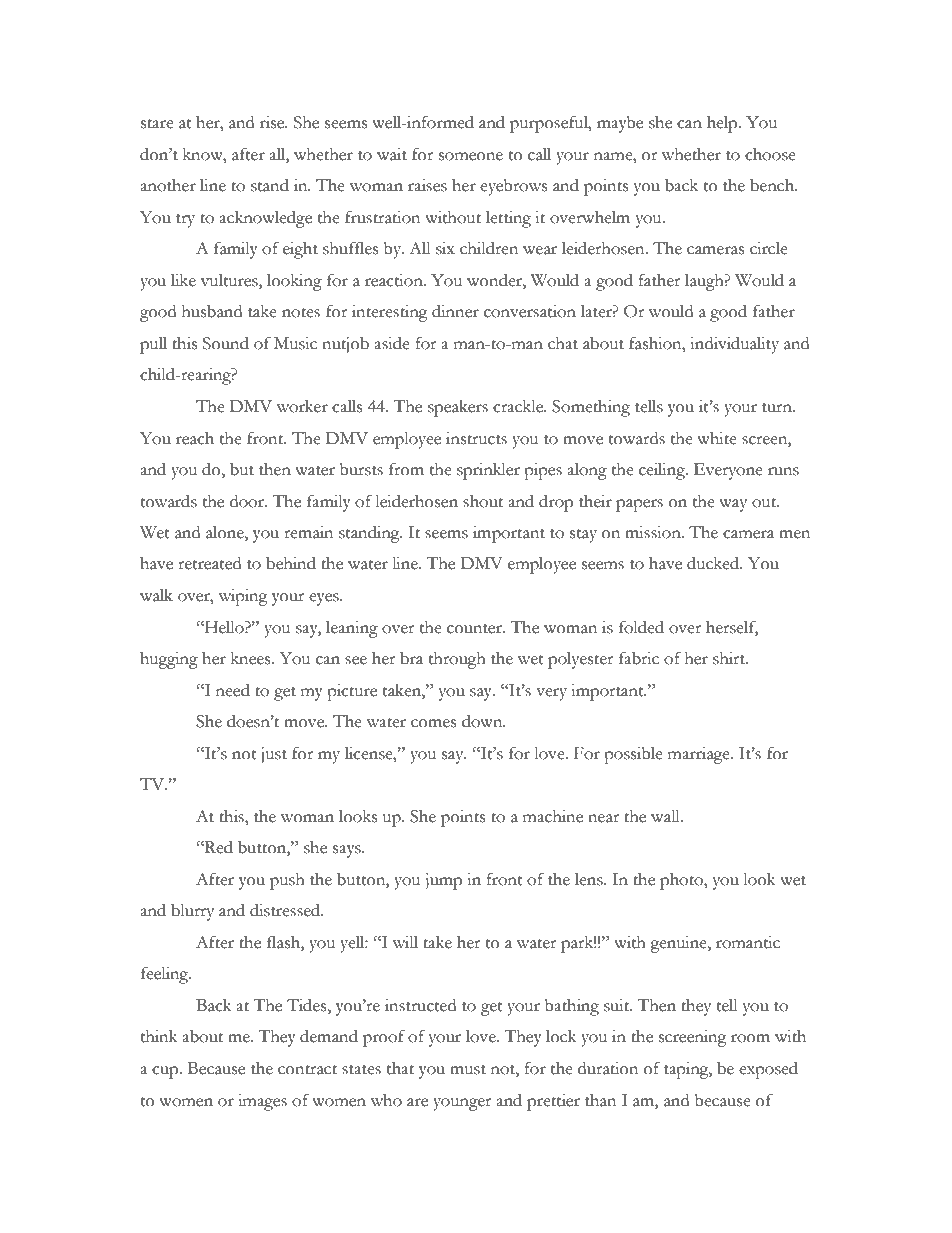  Describe the element at coordinates (768, 1070) in the document. I see `exposed` at that location.
